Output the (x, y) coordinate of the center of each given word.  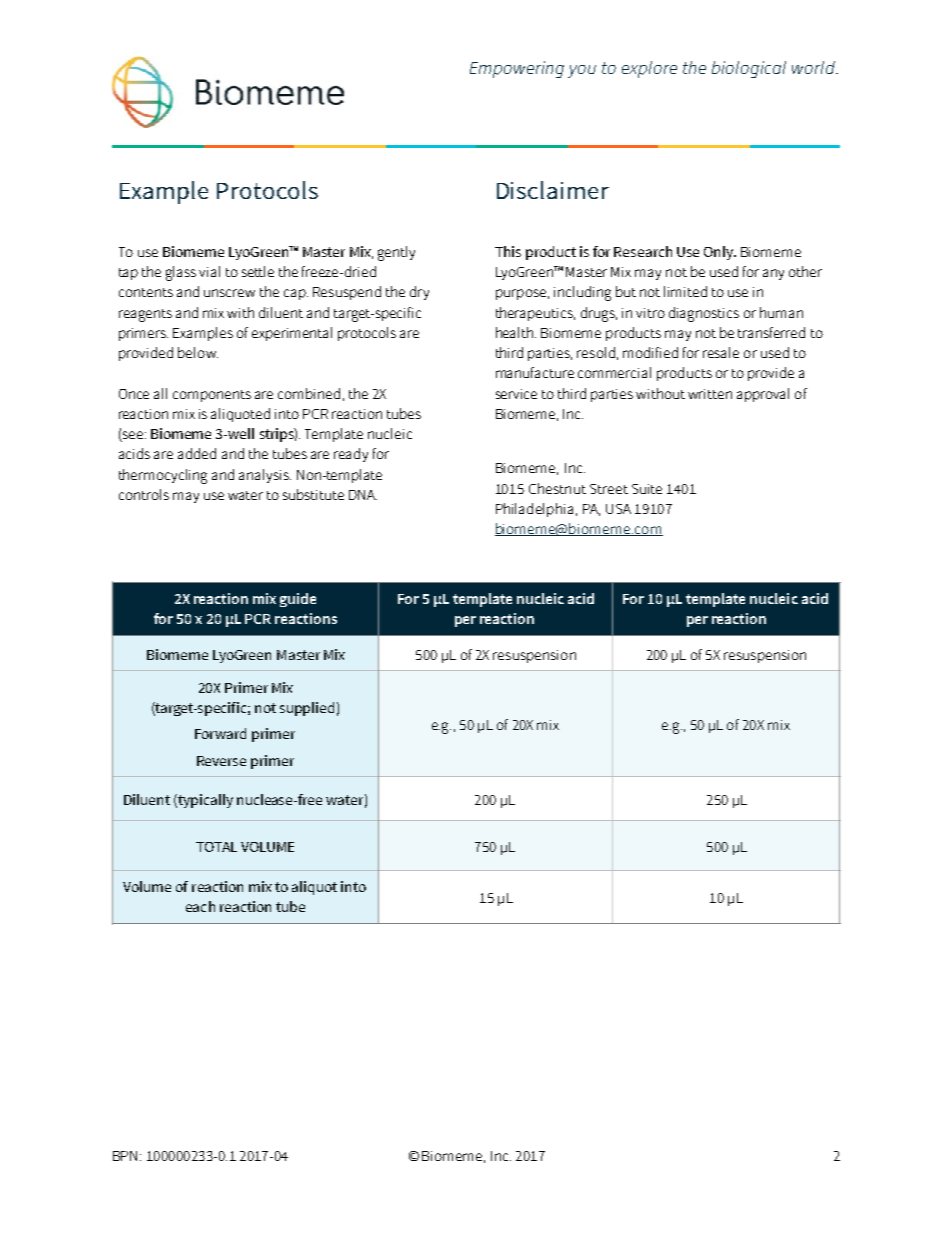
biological (749, 69)
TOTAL (216, 847)
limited (685, 291)
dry (419, 293)
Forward (220, 733)
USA (618, 509)
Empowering (517, 69)
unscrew (229, 293)
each (200, 906)
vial (209, 271)
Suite (647, 489)
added (197, 453)
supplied (307, 709)
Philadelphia (536, 510)
